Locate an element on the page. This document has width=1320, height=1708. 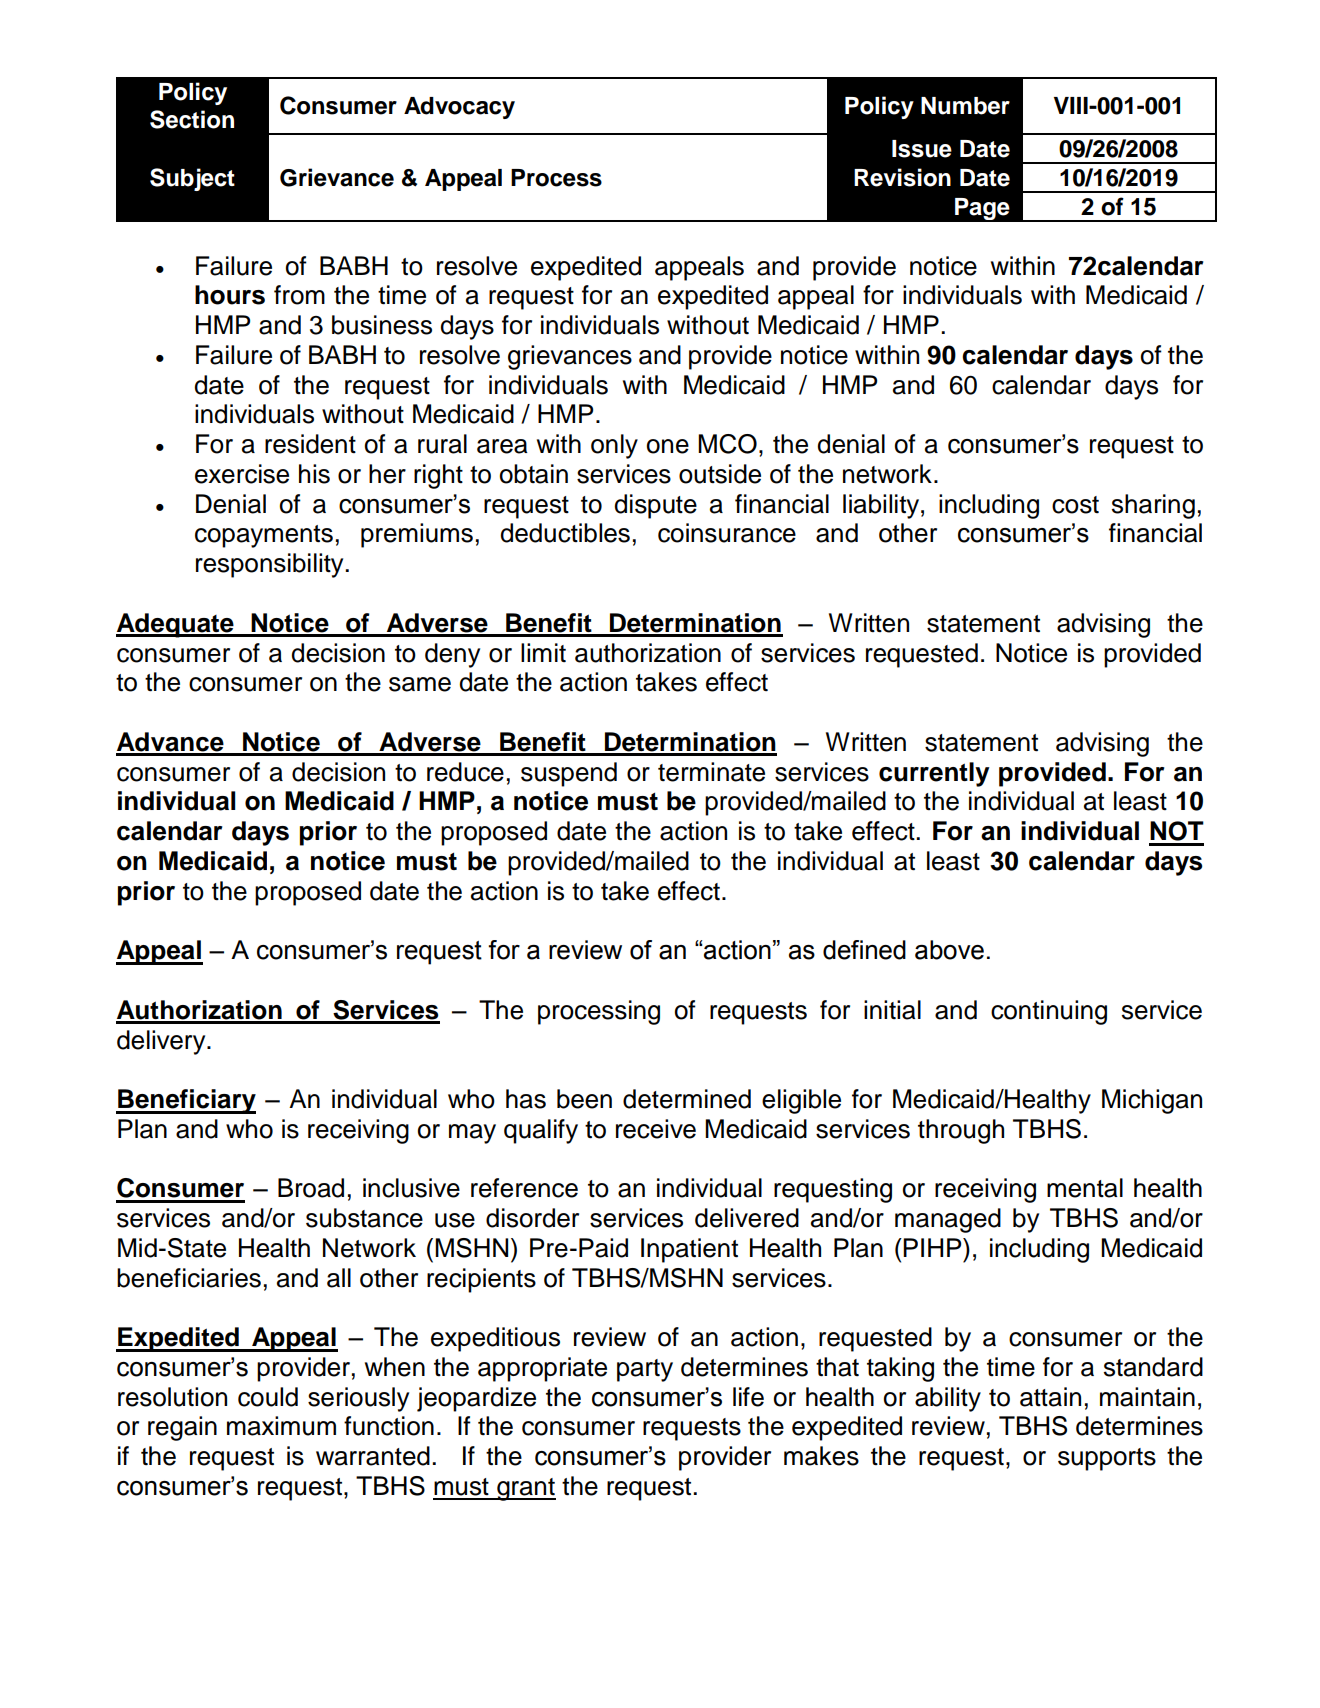
receive is located at coordinates (656, 1129).
